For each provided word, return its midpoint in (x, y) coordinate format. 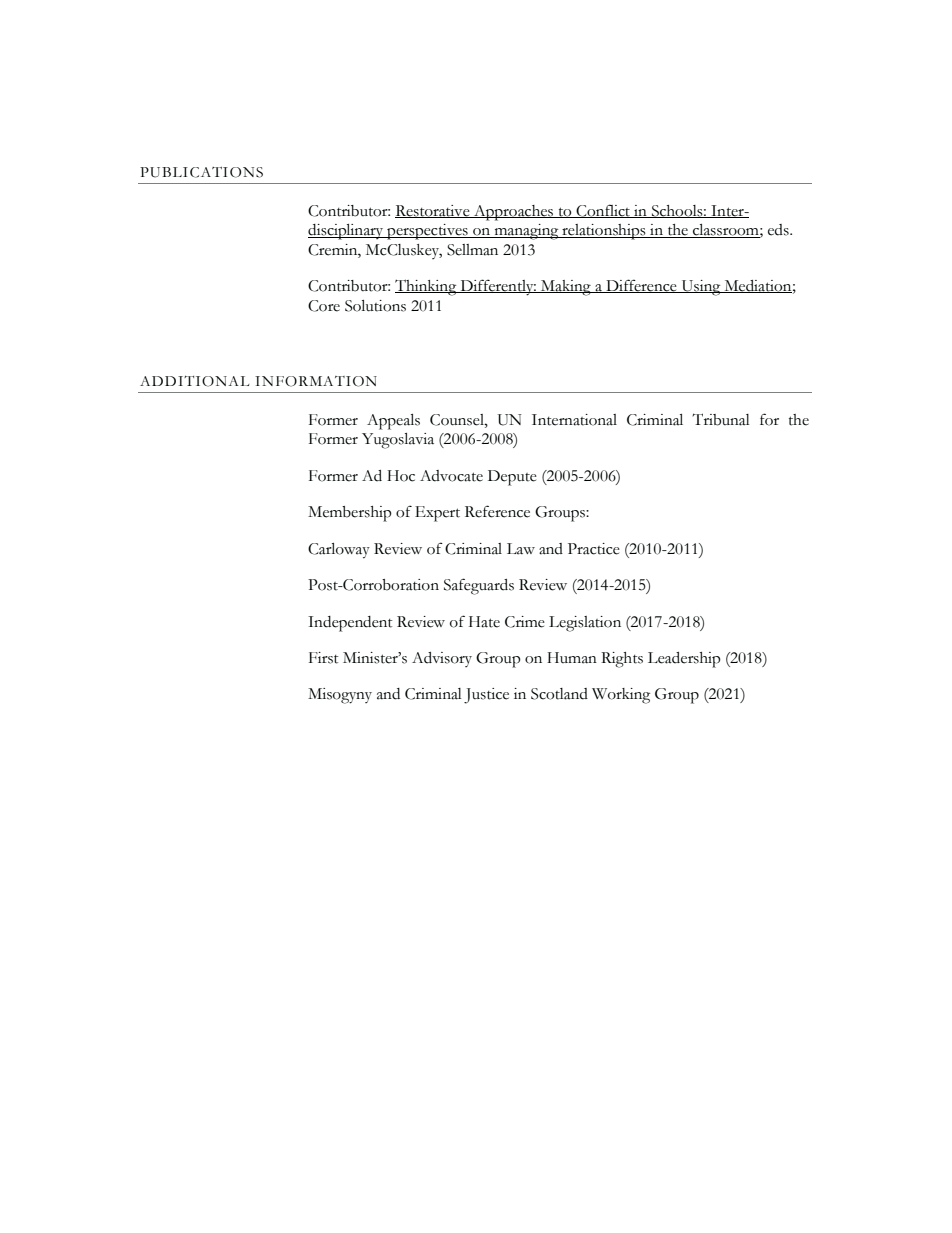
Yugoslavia (398, 441)
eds (779, 230)
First (323, 658)
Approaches (514, 213)
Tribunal (721, 419)
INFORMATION (316, 381)
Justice (486, 696)
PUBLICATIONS (201, 172)
